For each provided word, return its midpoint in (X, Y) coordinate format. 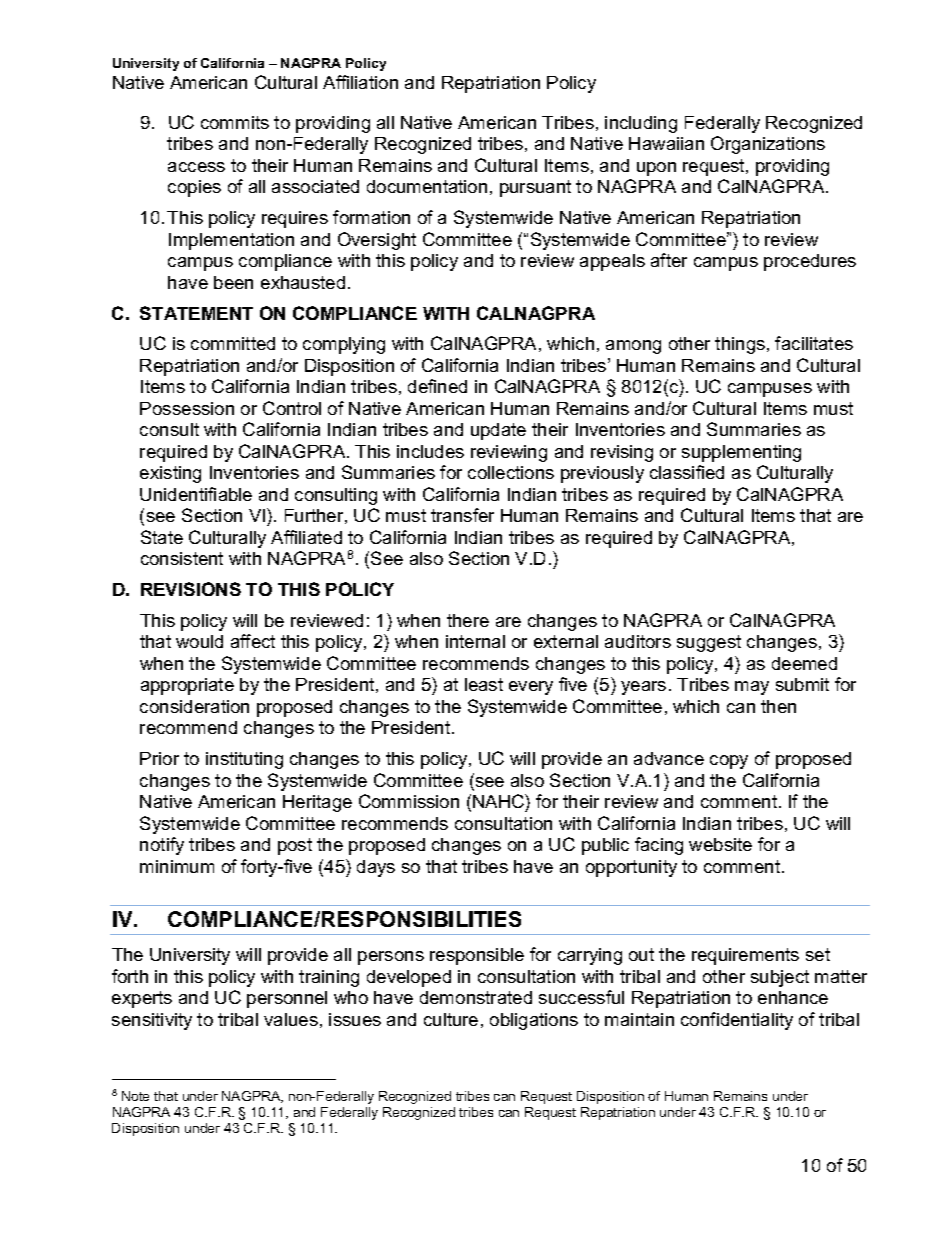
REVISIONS (191, 589)
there (468, 620)
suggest (709, 643)
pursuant (535, 188)
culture (451, 1019)
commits (235, 122)
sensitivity (152, 1021)
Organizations (768, 145)
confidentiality (737, 1021)
